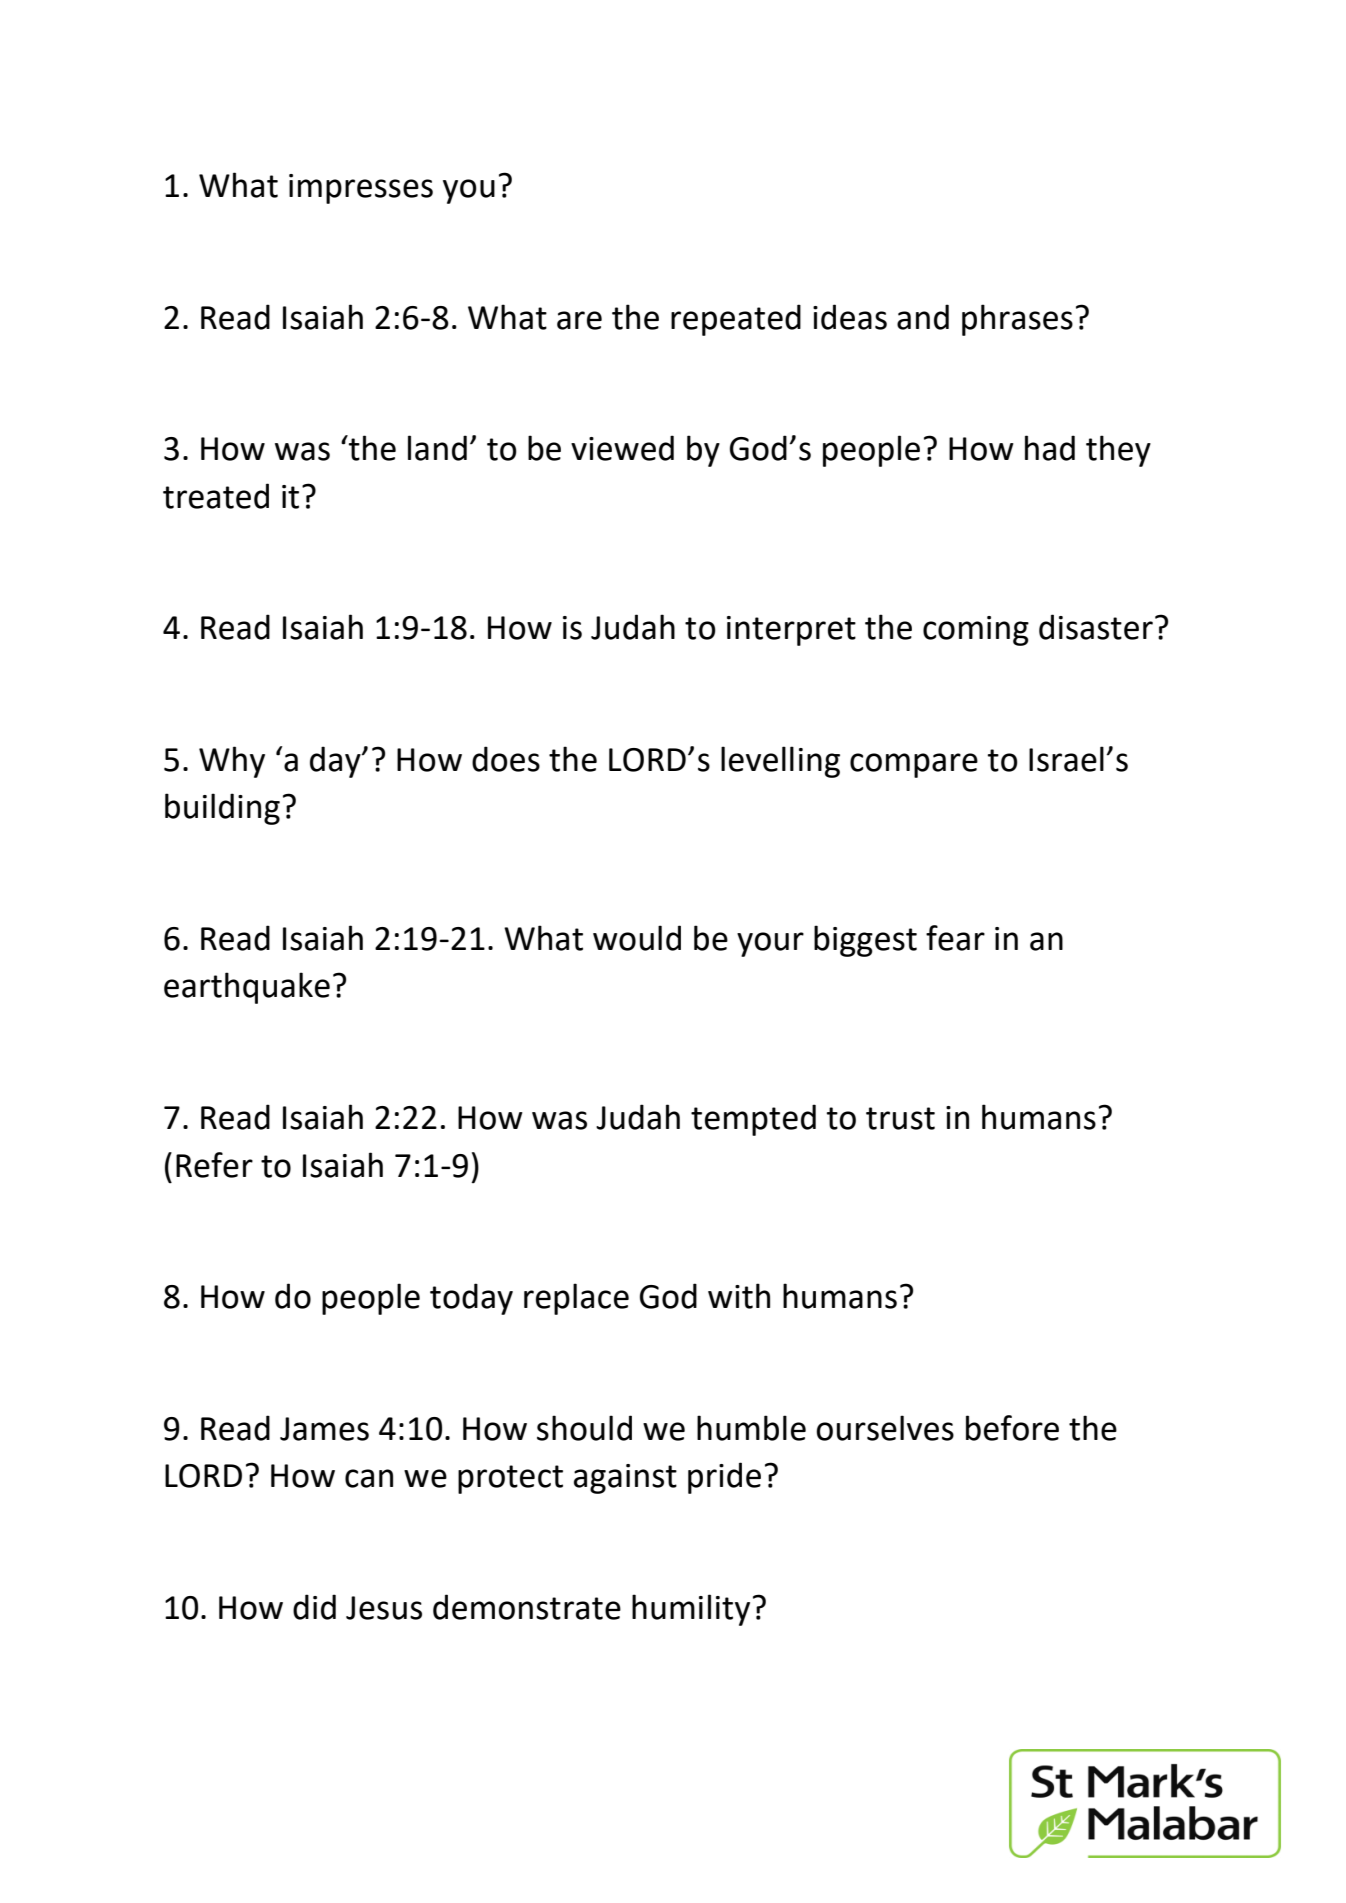 This screenshot has height=1903, width=1346. I want to click on before, so click(1012, 1428).
